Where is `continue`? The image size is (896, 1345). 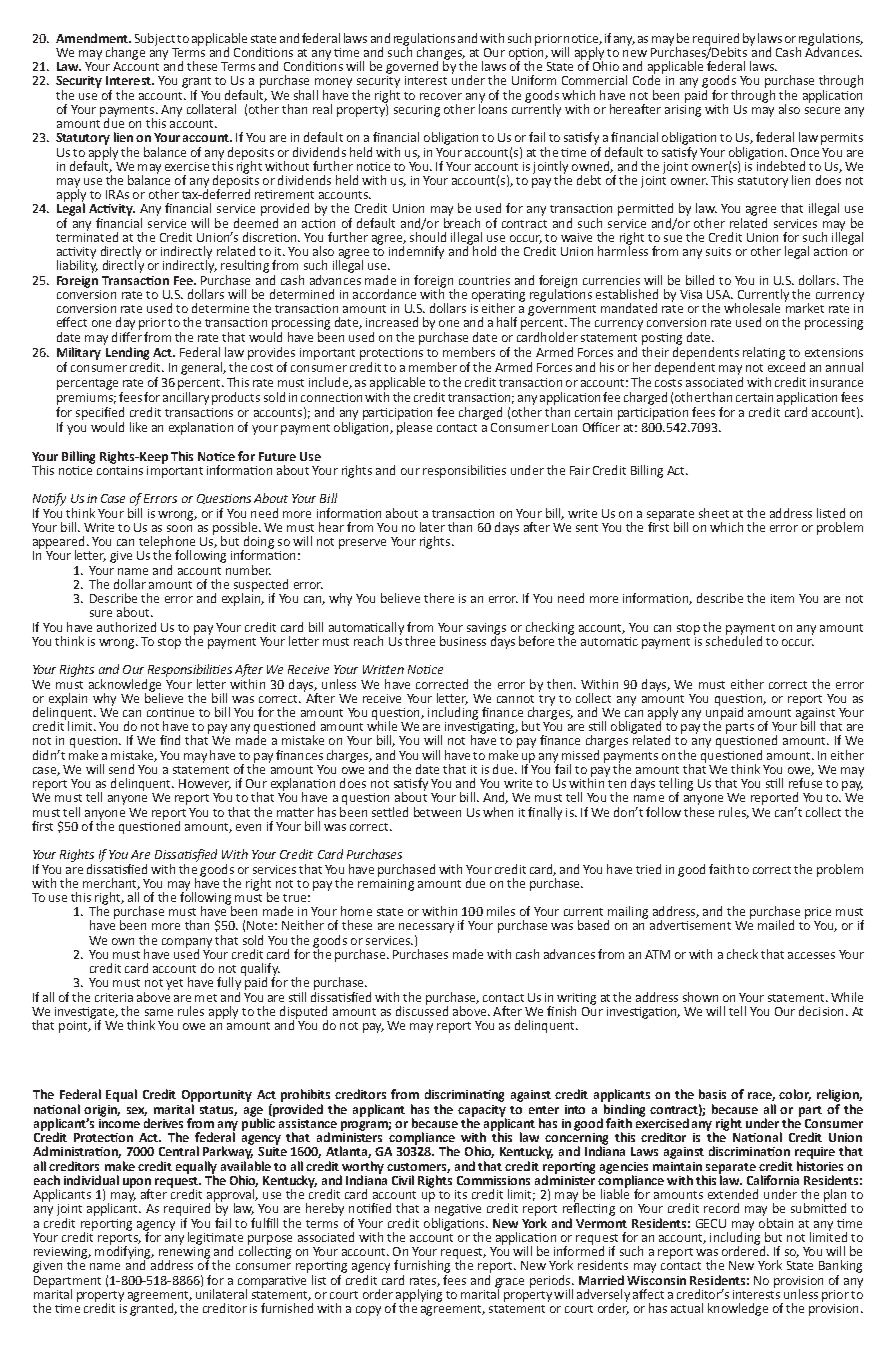
continue is located at coordinates (170, 712).
